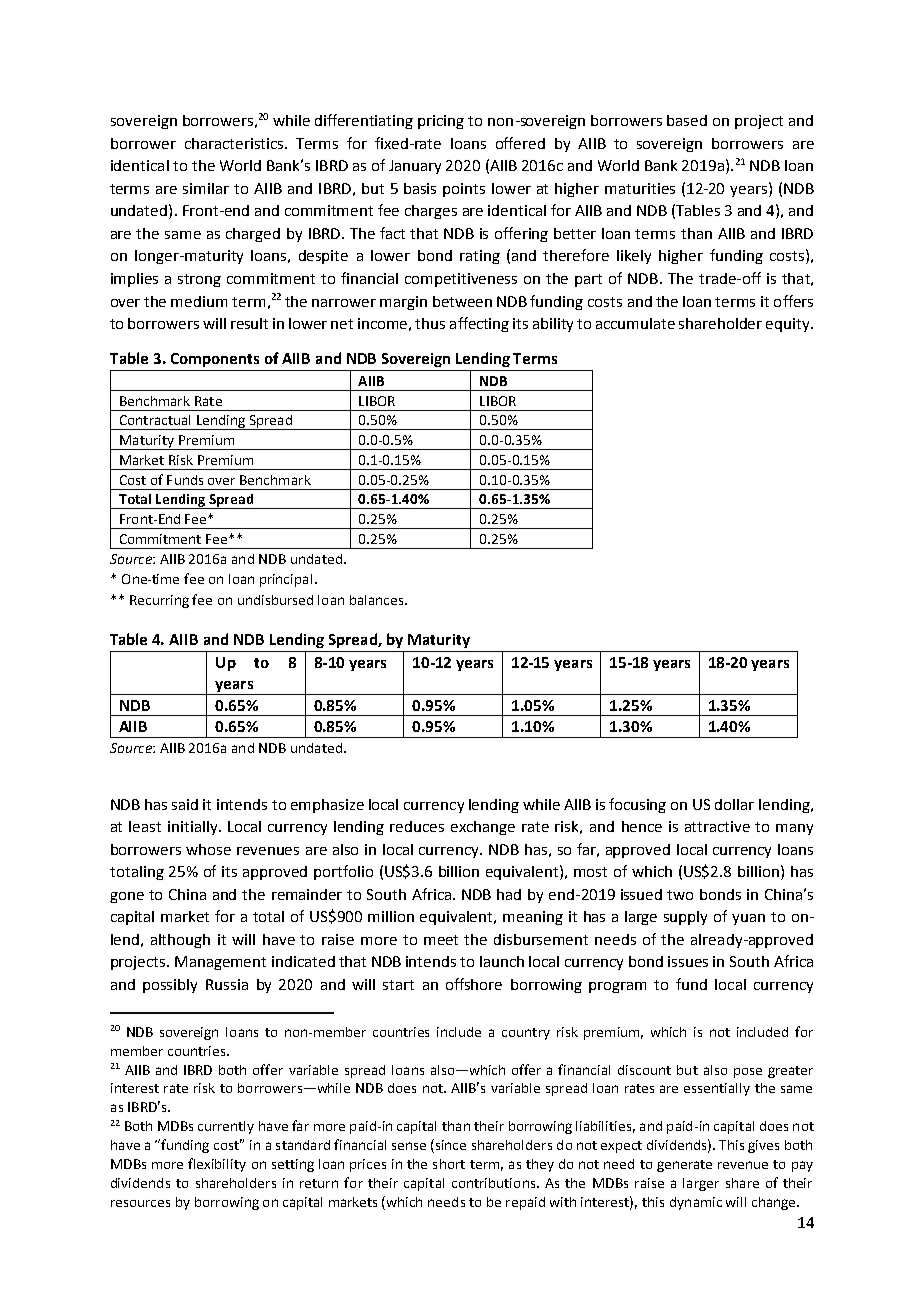  What do you see at coordinates (748, 919) in the image?
I see `yuan` at bounding box center [748, 919].
